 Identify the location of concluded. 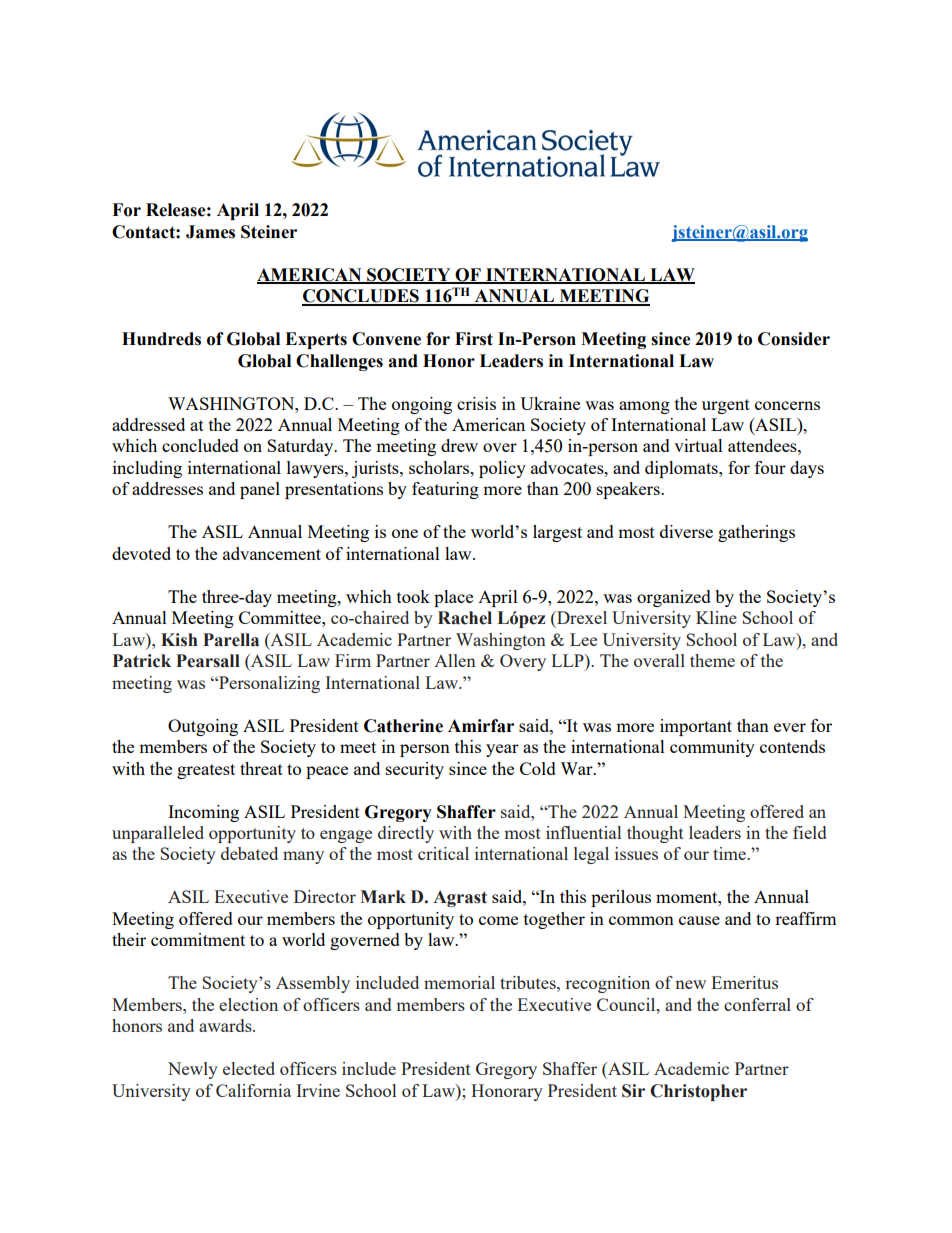
(200, 445).
